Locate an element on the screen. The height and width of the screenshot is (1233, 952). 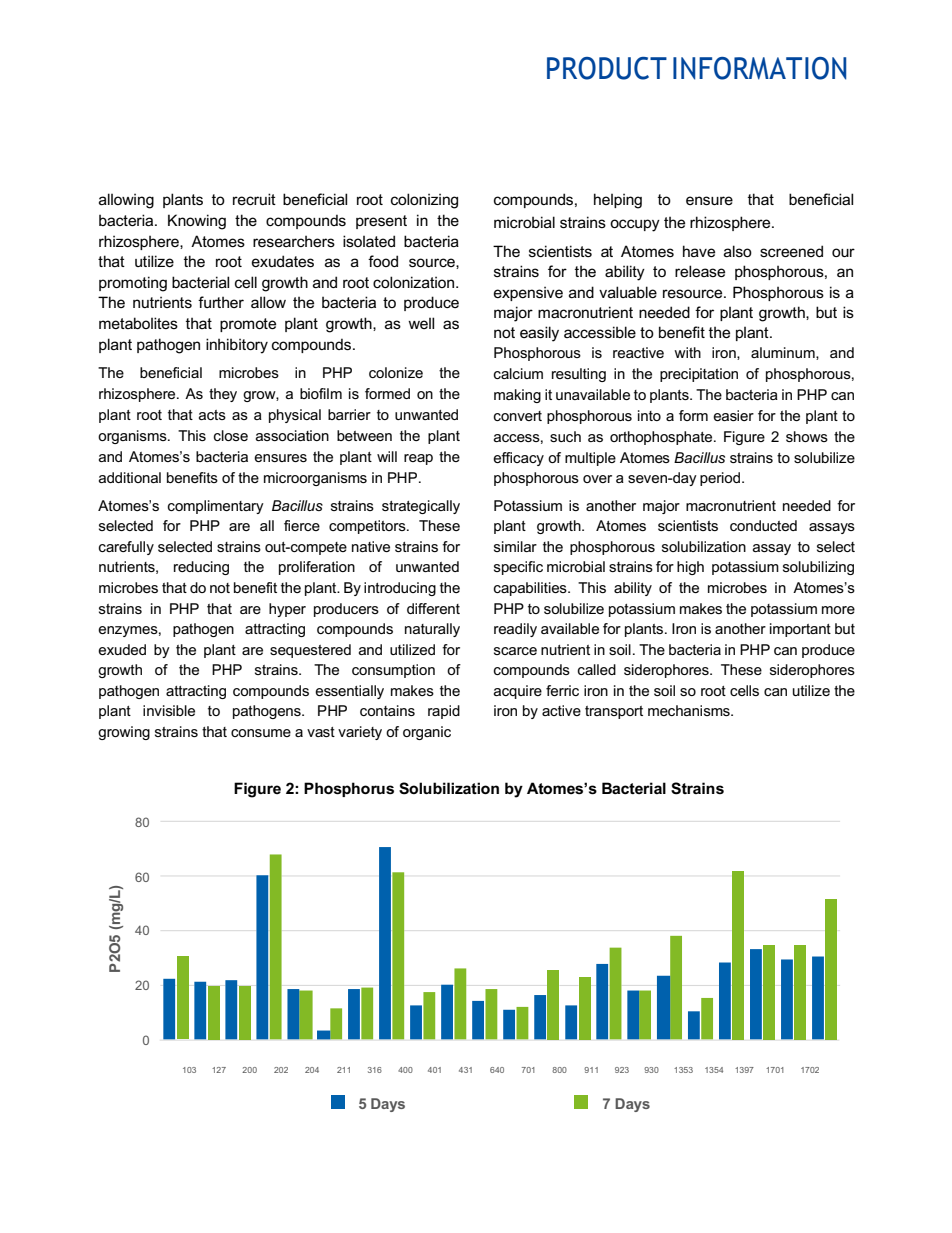
recruit is located at coordinates (254, 199).
